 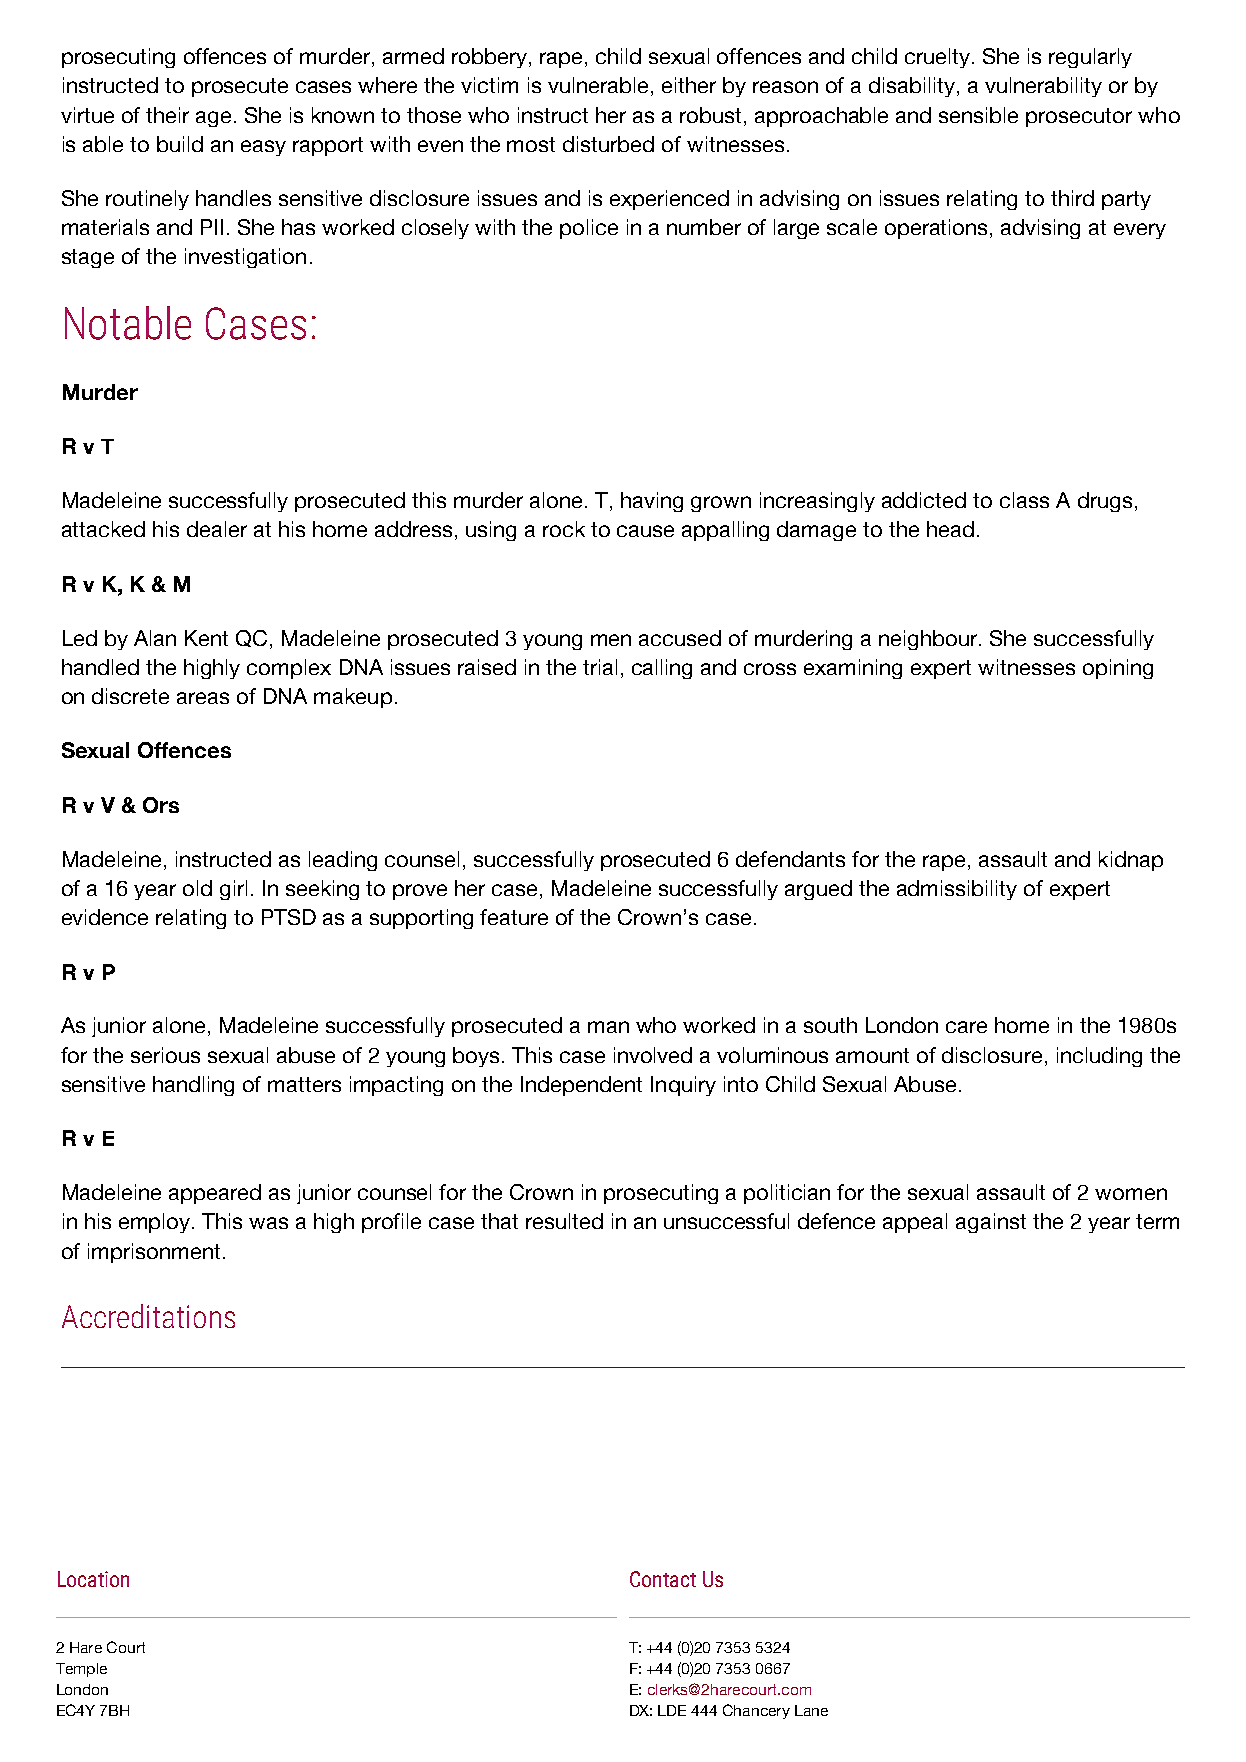 I want to click on LDE, so click(x=672, y=1710).
